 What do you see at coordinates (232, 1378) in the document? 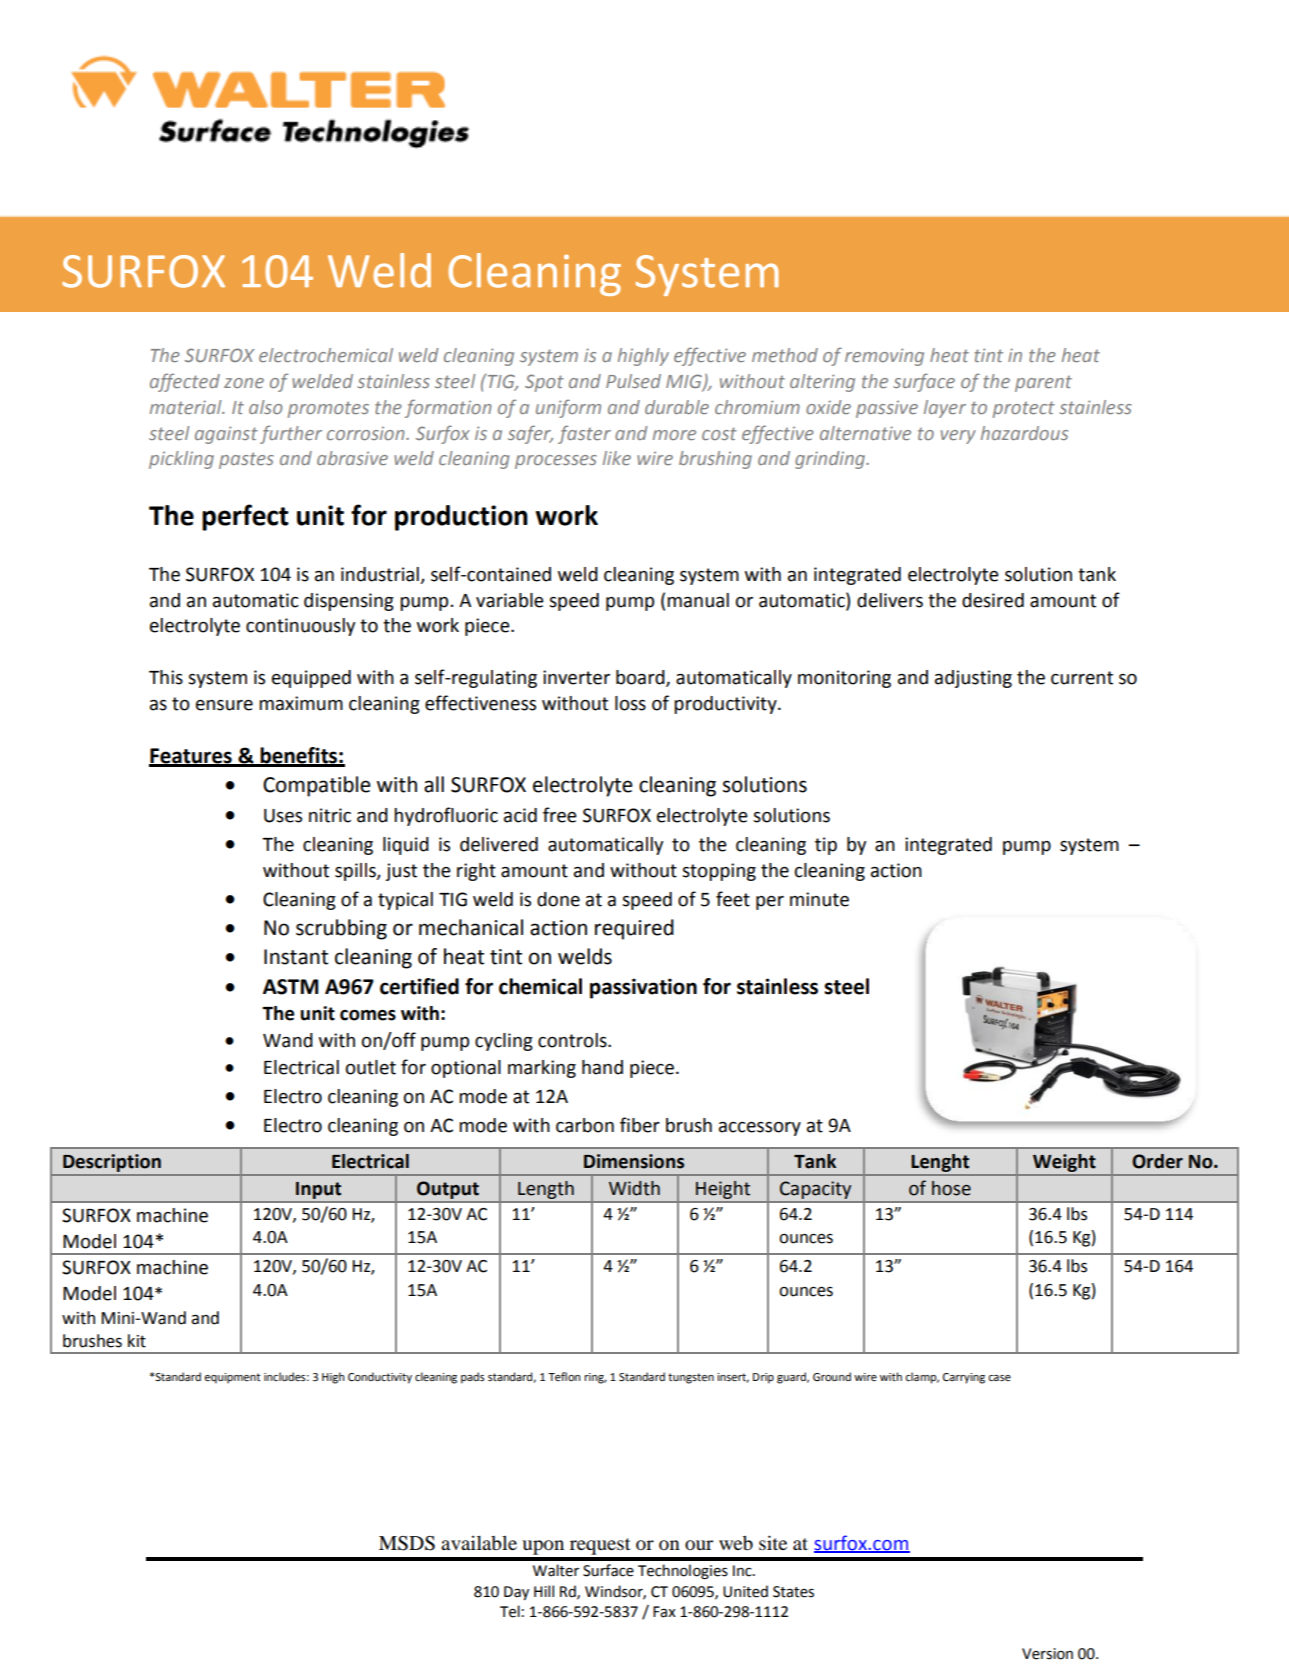
I see `equipment` at bounding box center [232, 1378].
